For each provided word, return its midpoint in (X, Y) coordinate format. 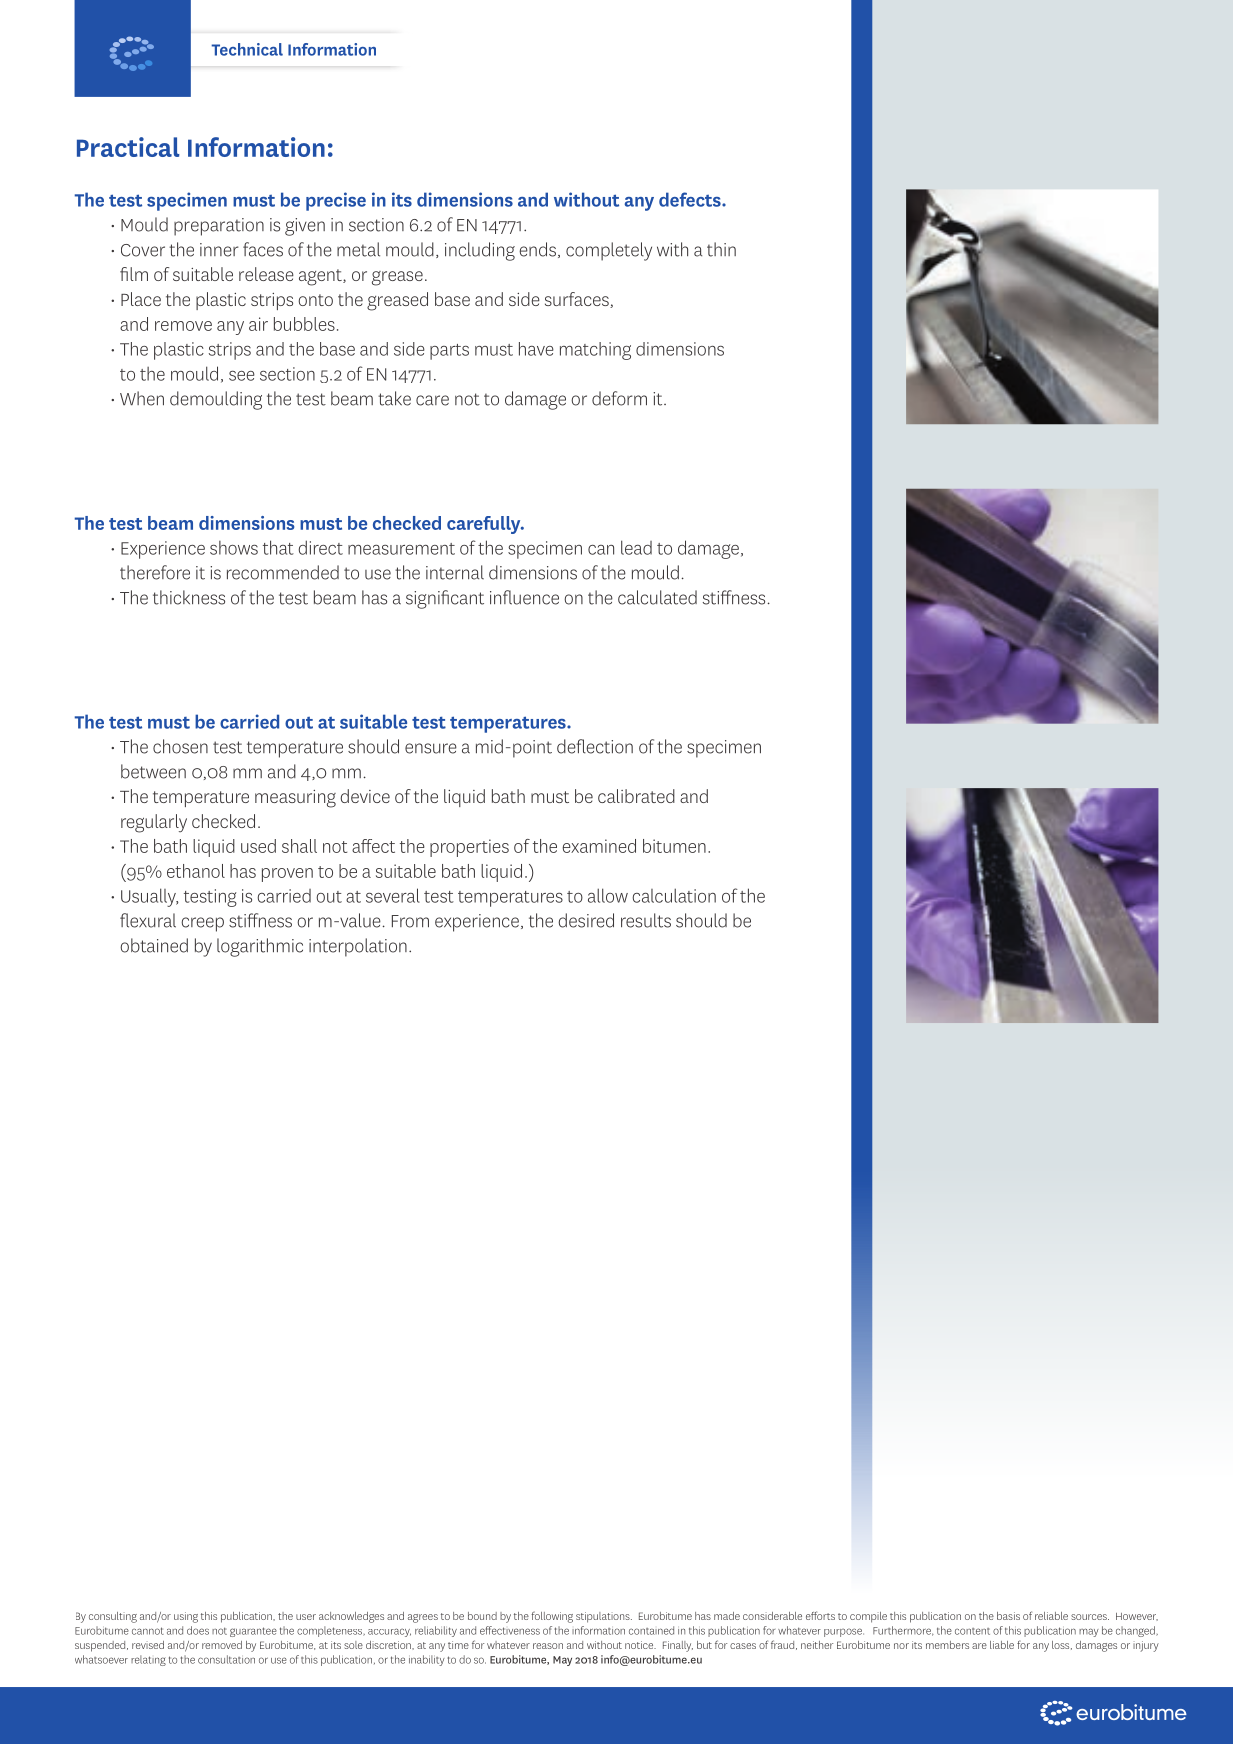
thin (721, 249)
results (646, 920)
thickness (189, 597)
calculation (674, 895)
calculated (657, 597)
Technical (247, 49)
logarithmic (260, 947)
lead (636, 547)
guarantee (253, 1632)
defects (691, 199)
